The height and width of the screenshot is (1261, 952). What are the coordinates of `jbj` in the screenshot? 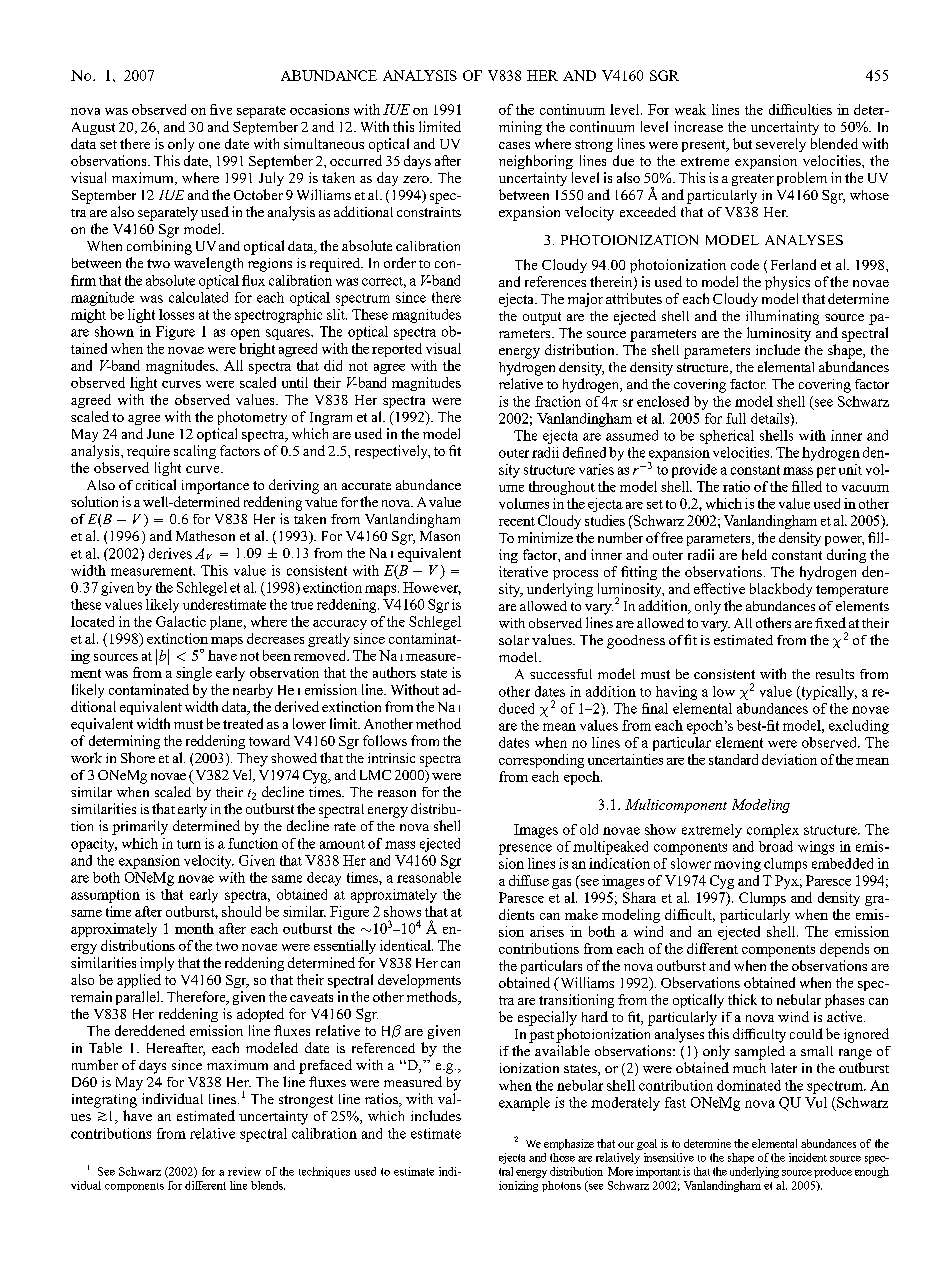 It's located at (162, 657).
